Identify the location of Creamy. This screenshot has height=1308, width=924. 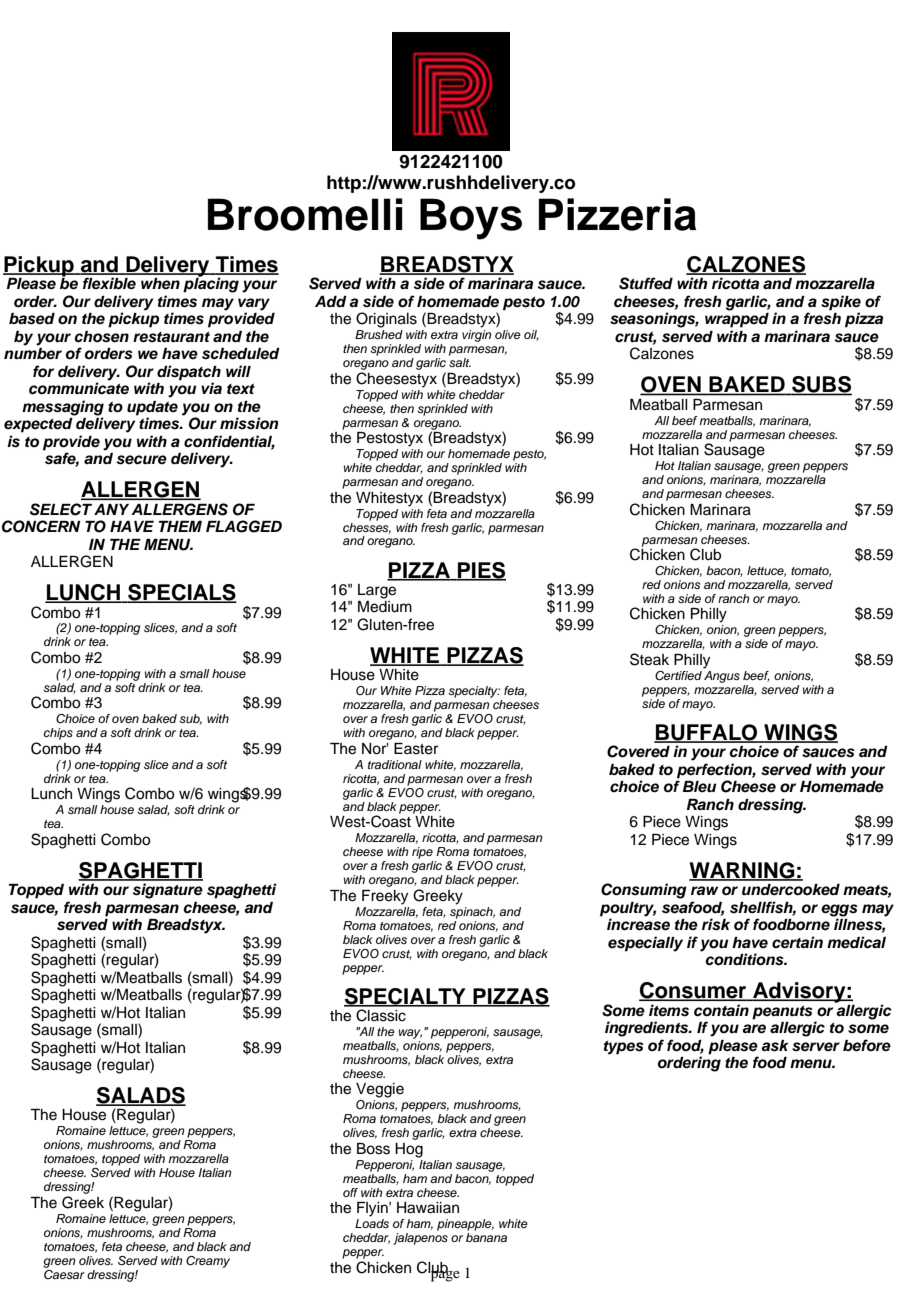
(208, 1262).
